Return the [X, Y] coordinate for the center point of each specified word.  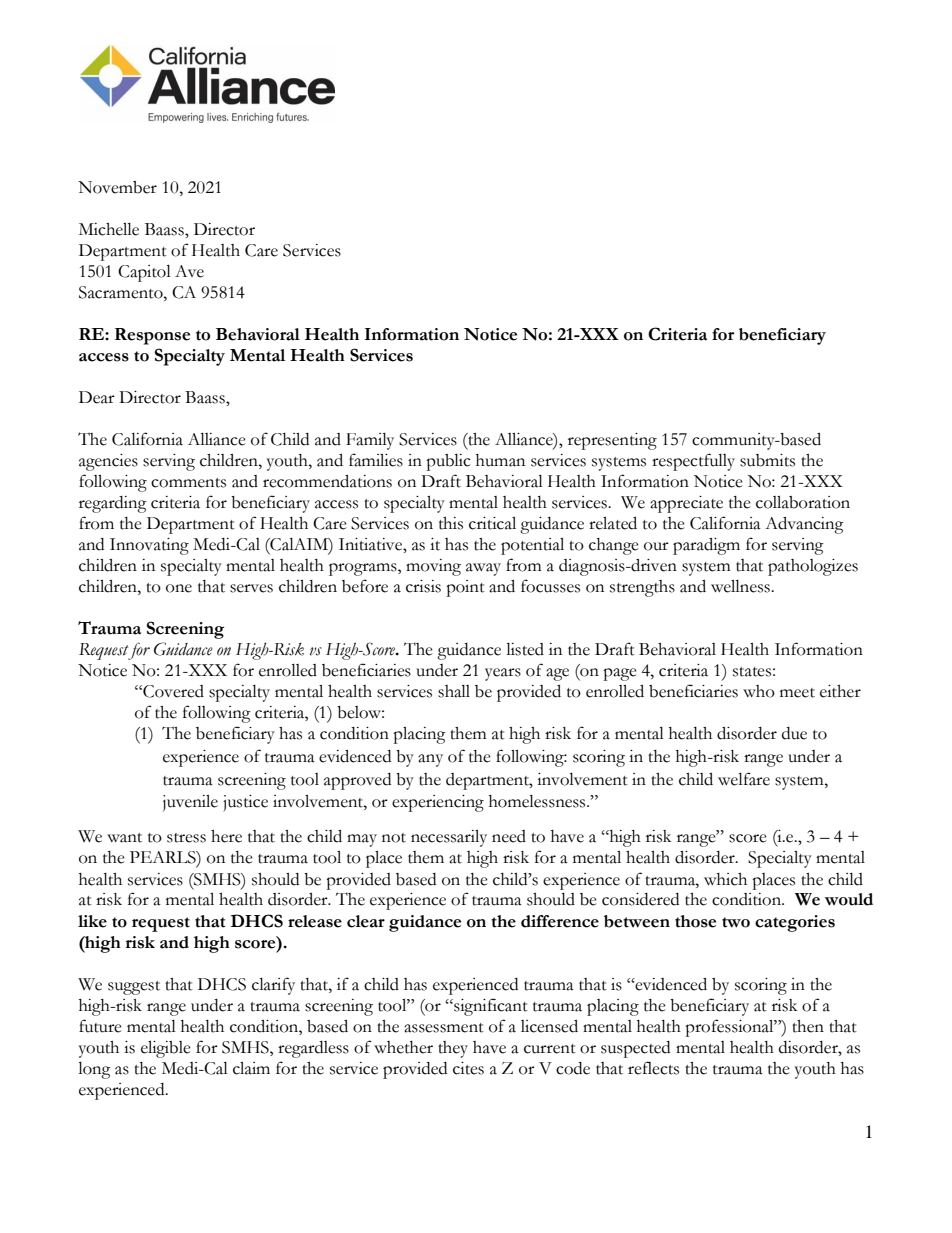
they [453, 1049]
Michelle [109, 229]
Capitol [144, 273]
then [808, 1026]
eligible [166, 1049]
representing [612, 441]
